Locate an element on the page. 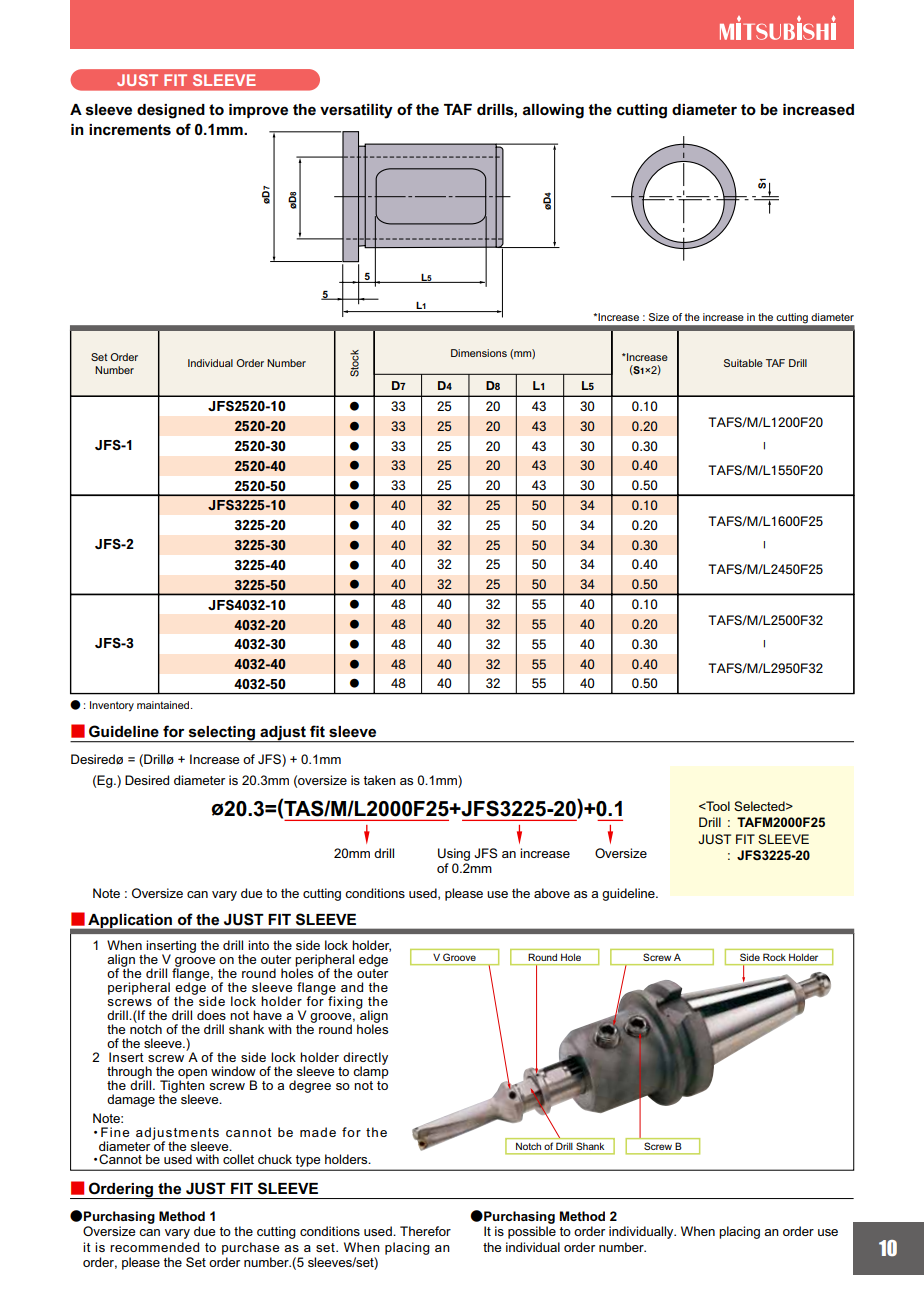 This image has width=924, height=1308. versatility is located at coordinates (356, 111).
